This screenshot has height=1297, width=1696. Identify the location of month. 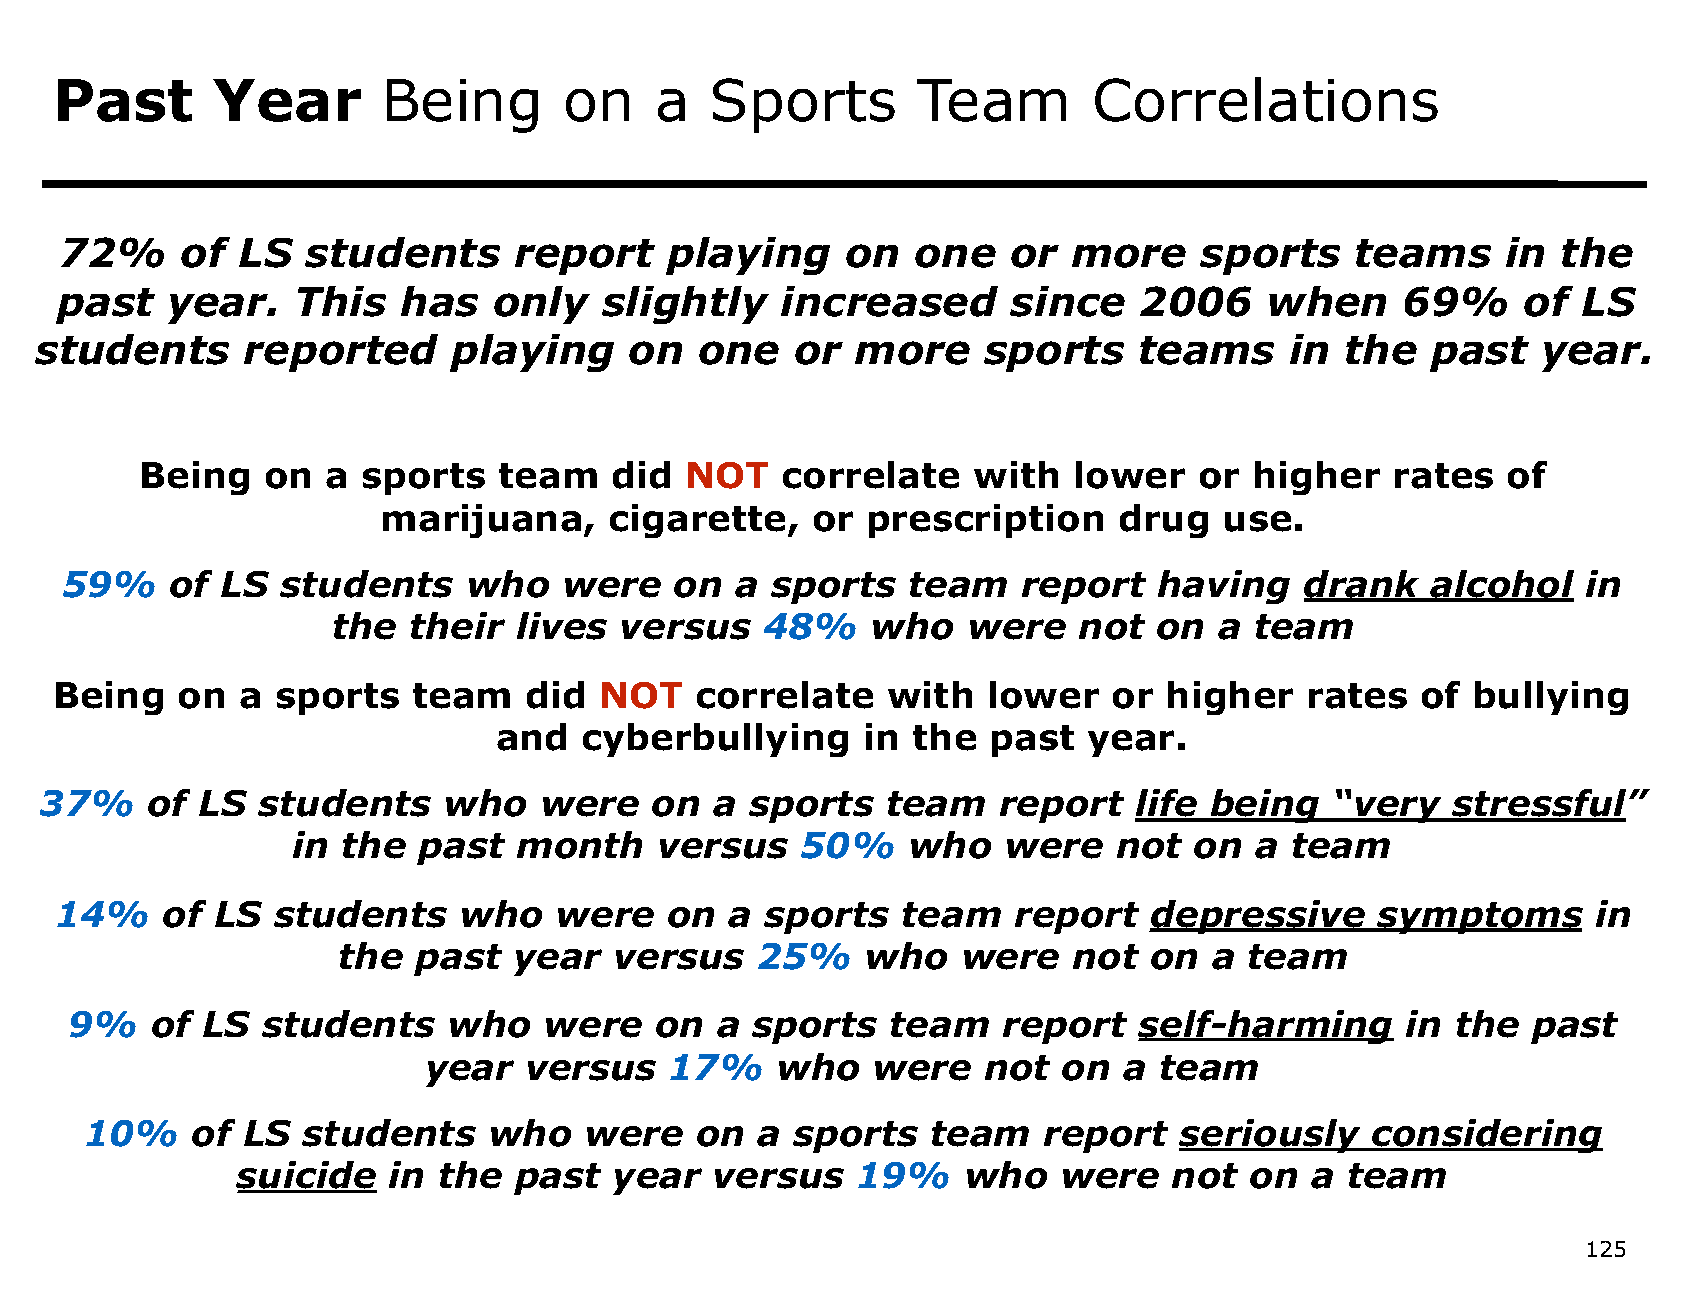
(579, 845).
